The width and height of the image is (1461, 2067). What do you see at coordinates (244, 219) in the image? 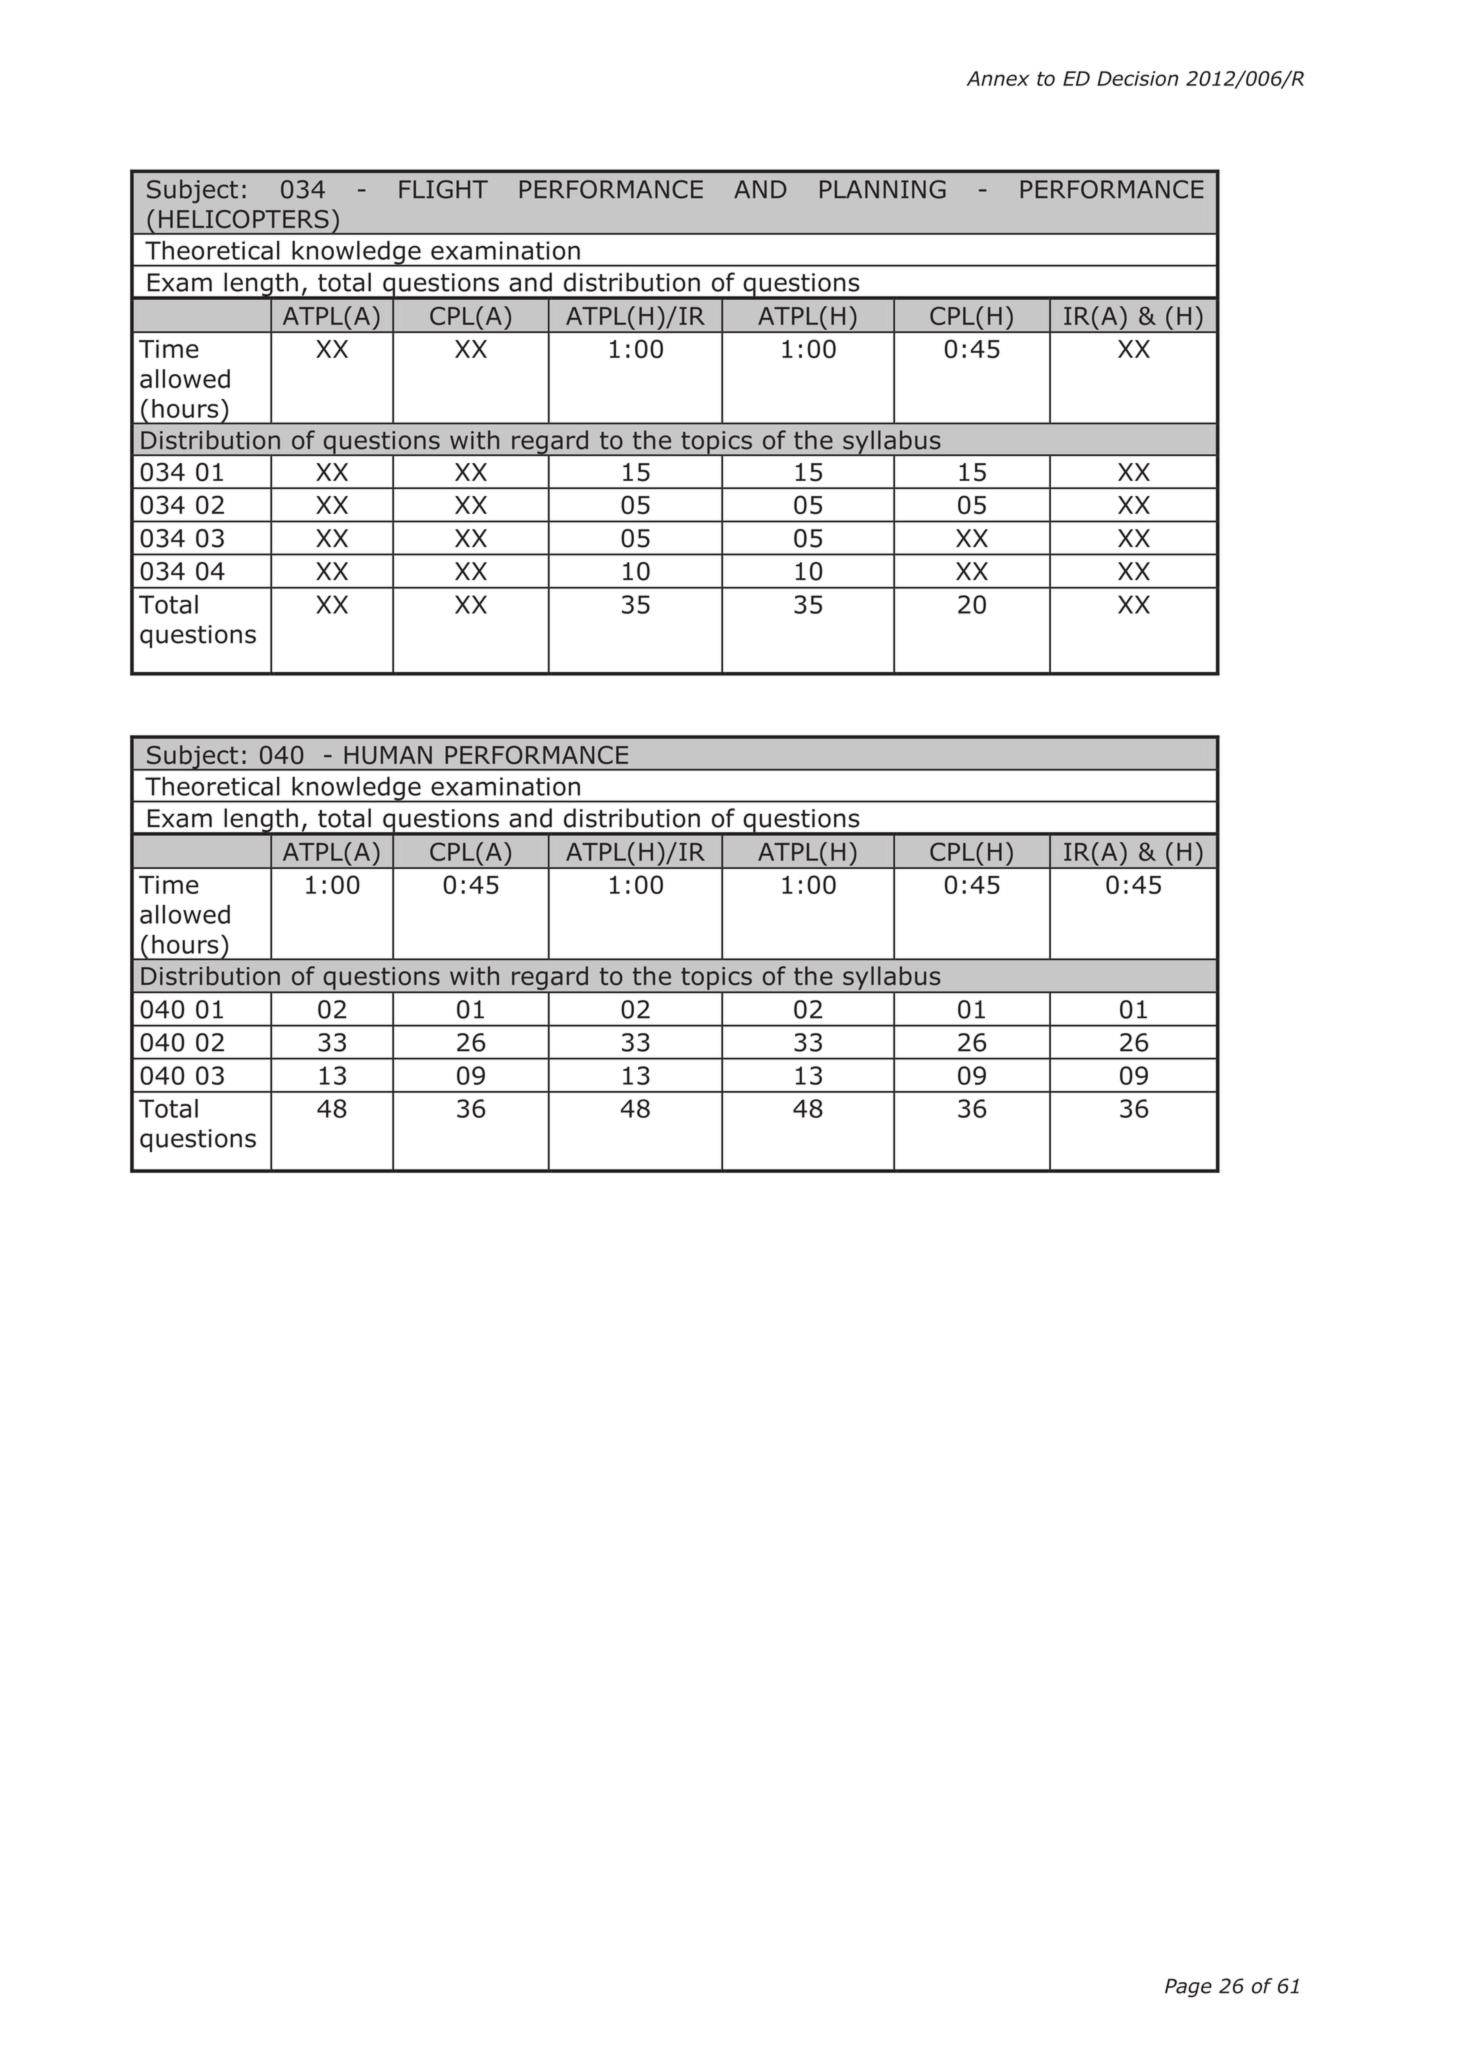
I see `HELICOPTERS` at bounding box center [244, 219].
